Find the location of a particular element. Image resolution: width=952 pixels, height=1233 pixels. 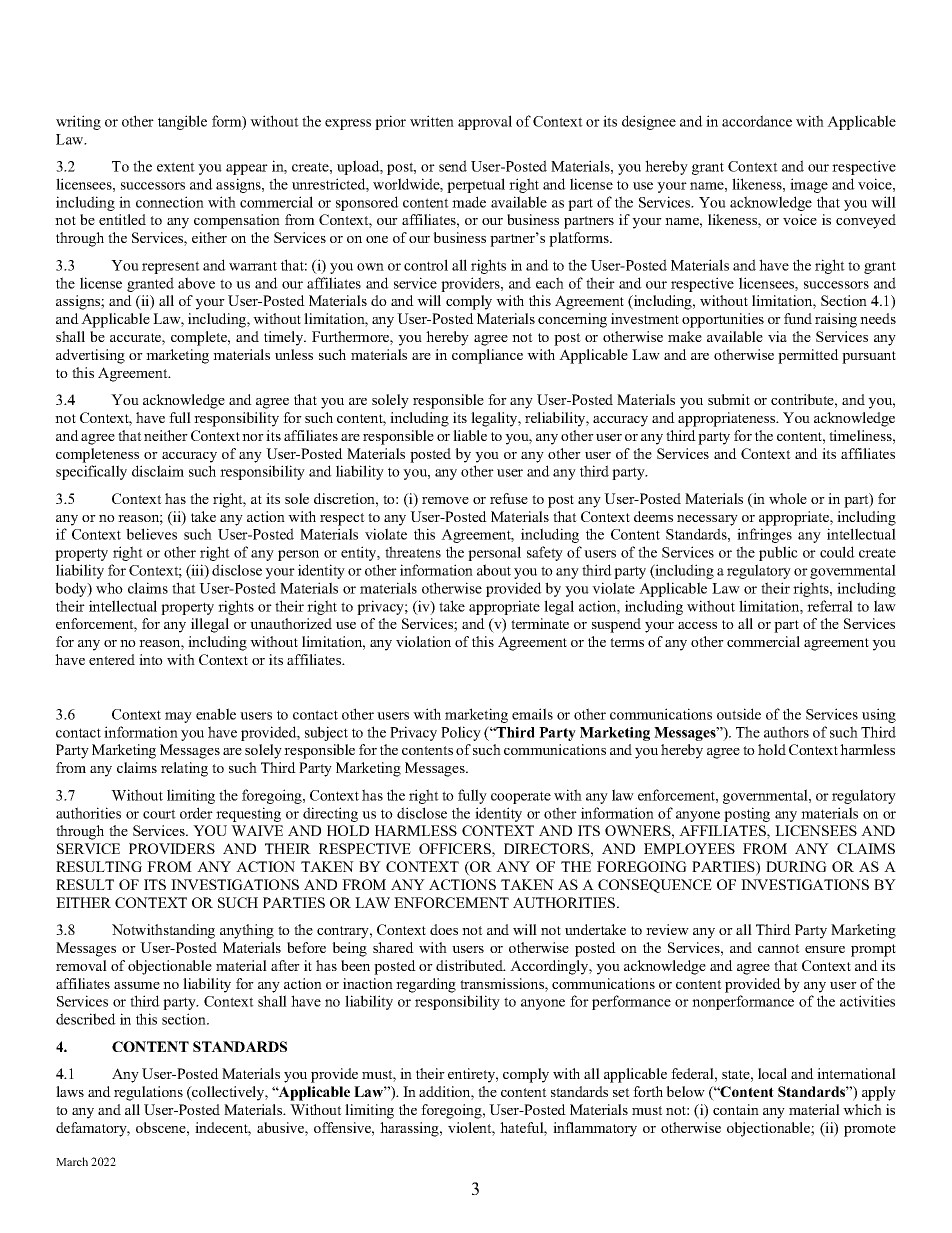

inflammatory is located at coordinates (595, 1129).
